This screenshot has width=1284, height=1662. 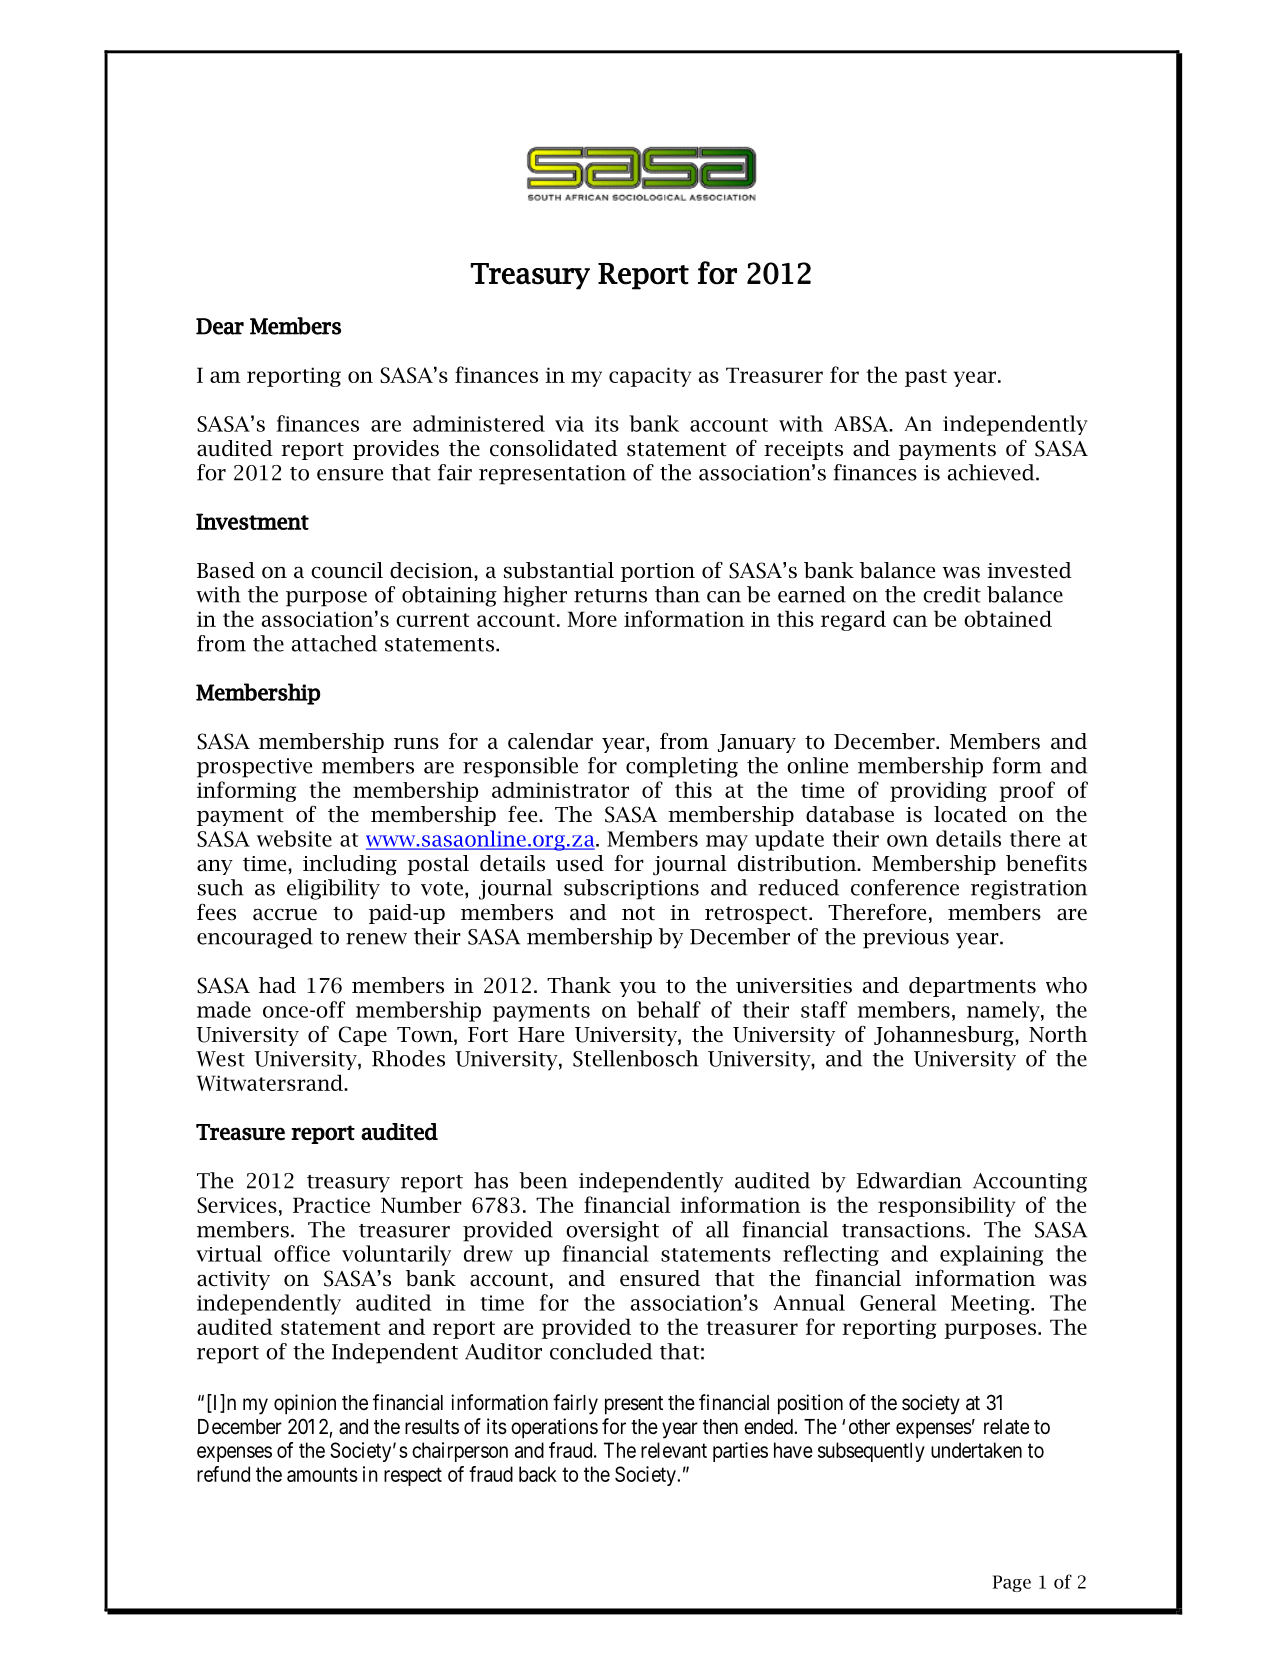 I want to click on capacity, so click(x=650, y=377).
